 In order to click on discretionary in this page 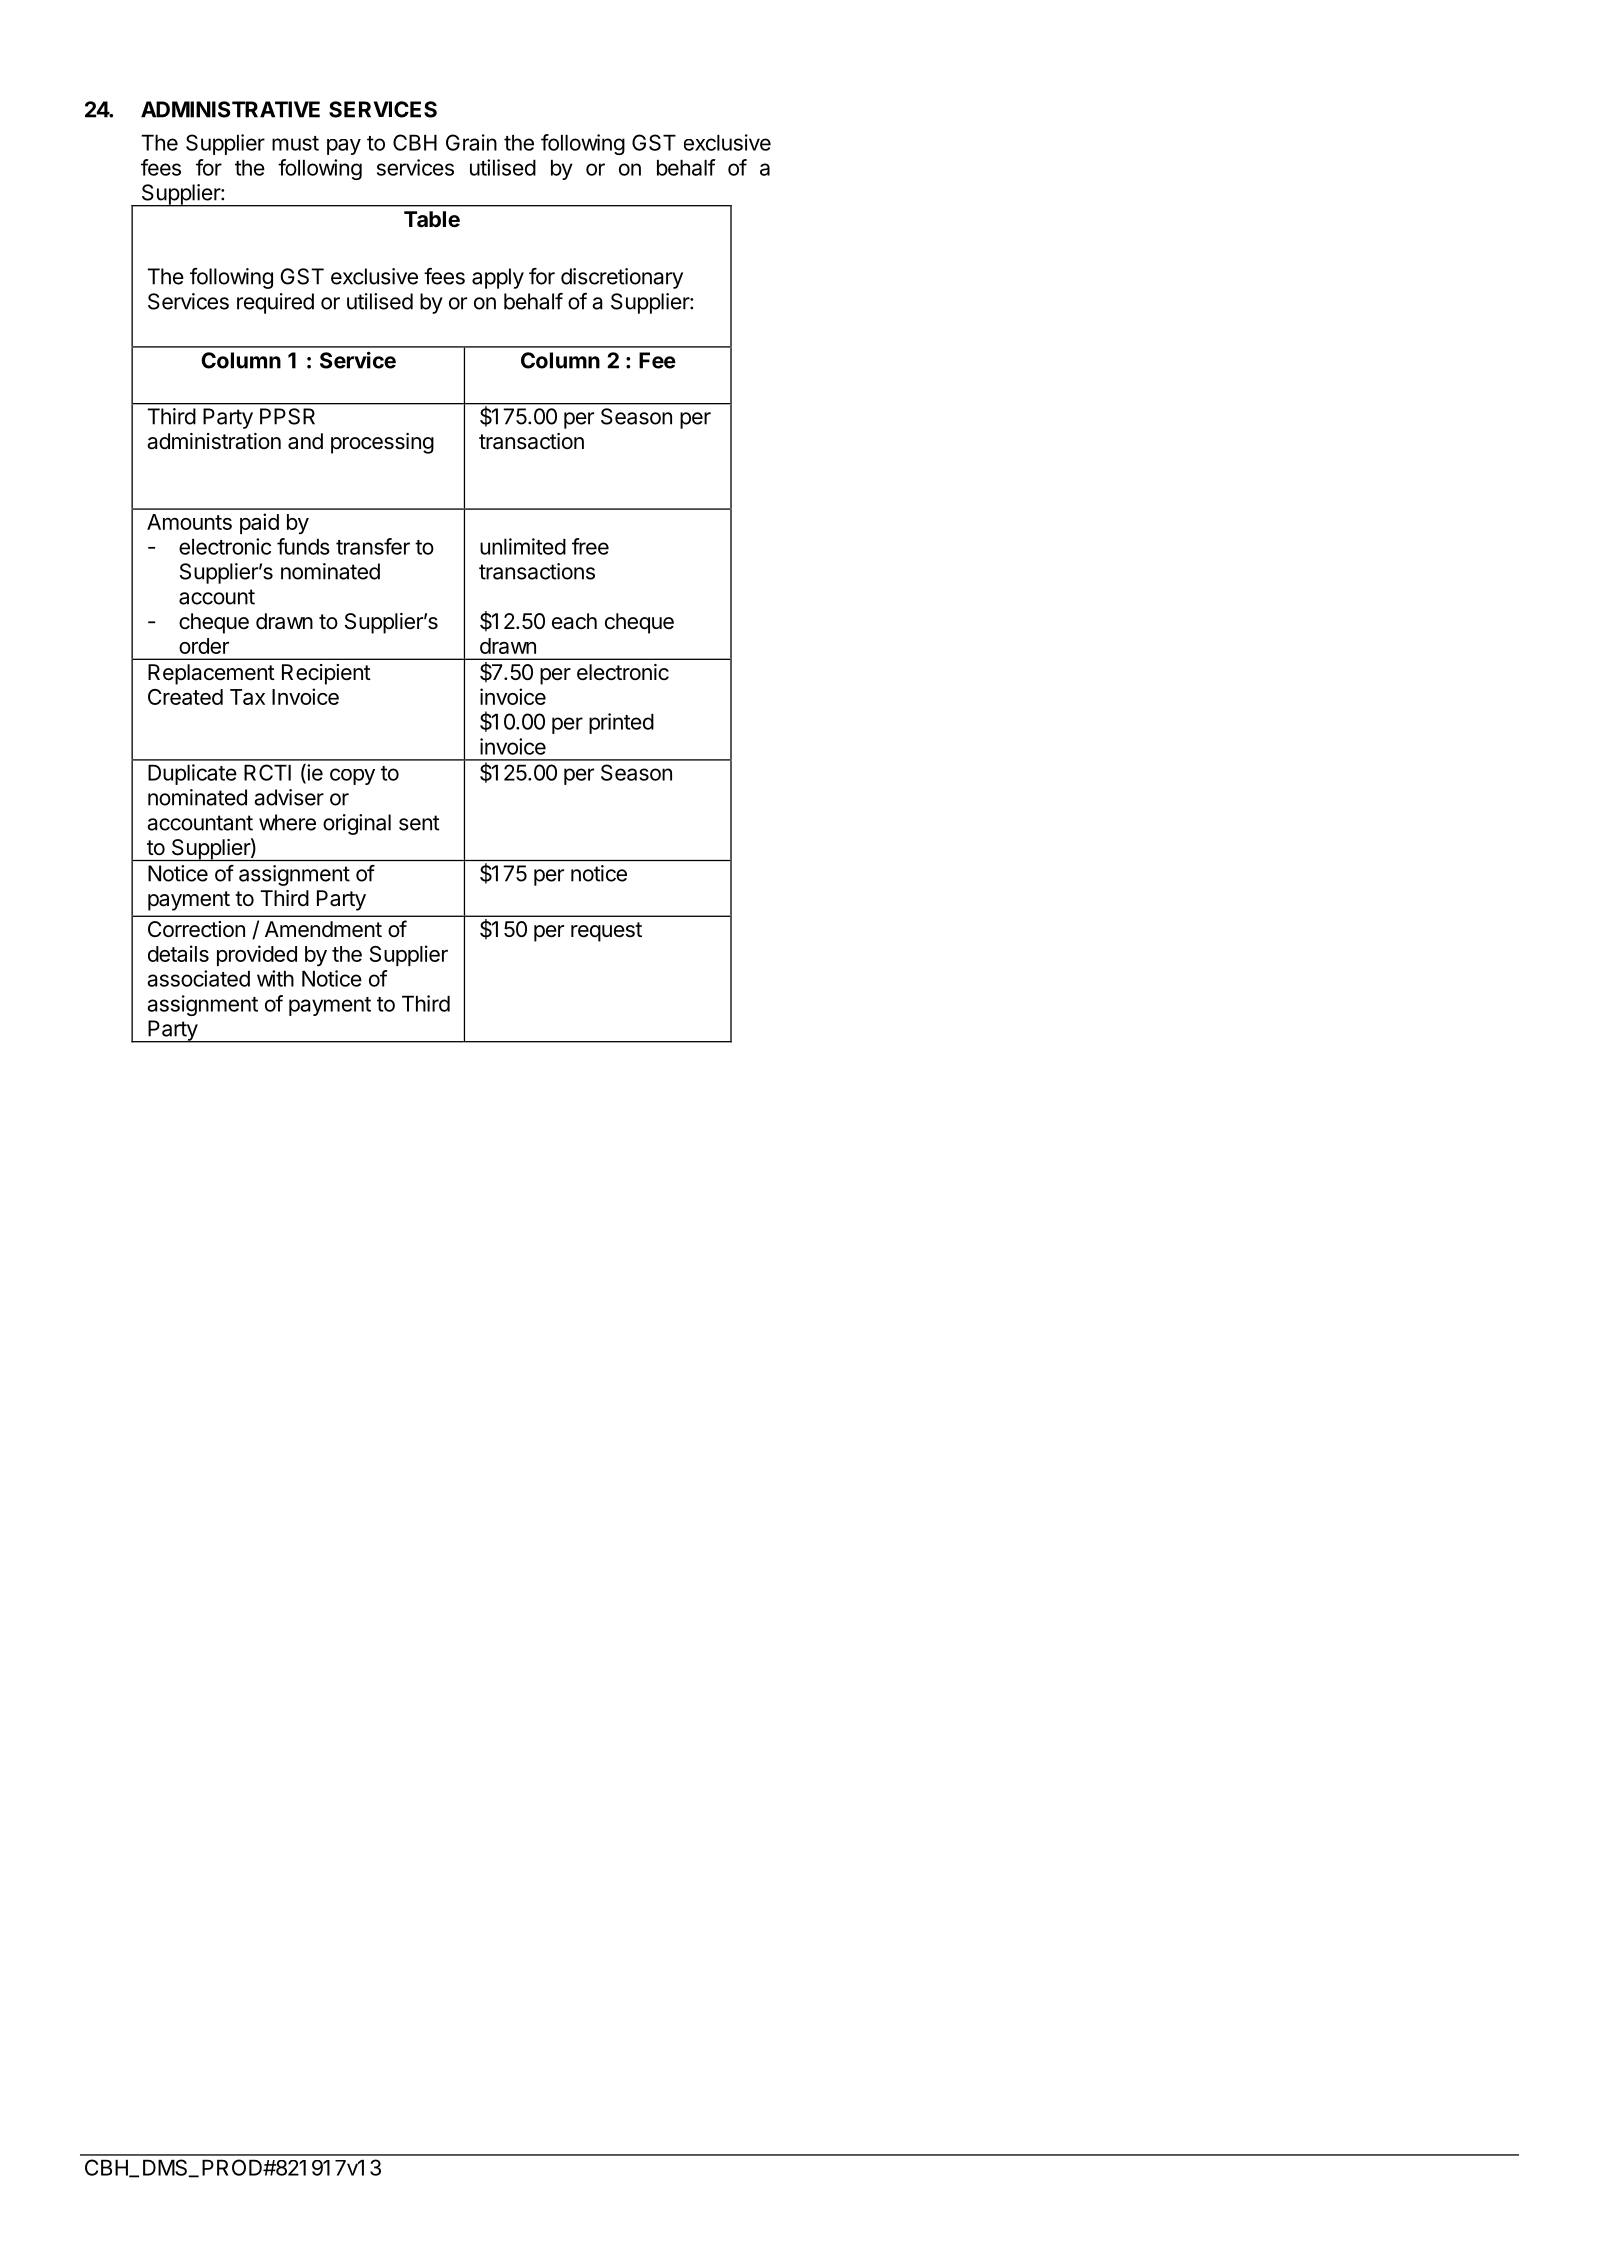, I will do `click(622, 278)`.
